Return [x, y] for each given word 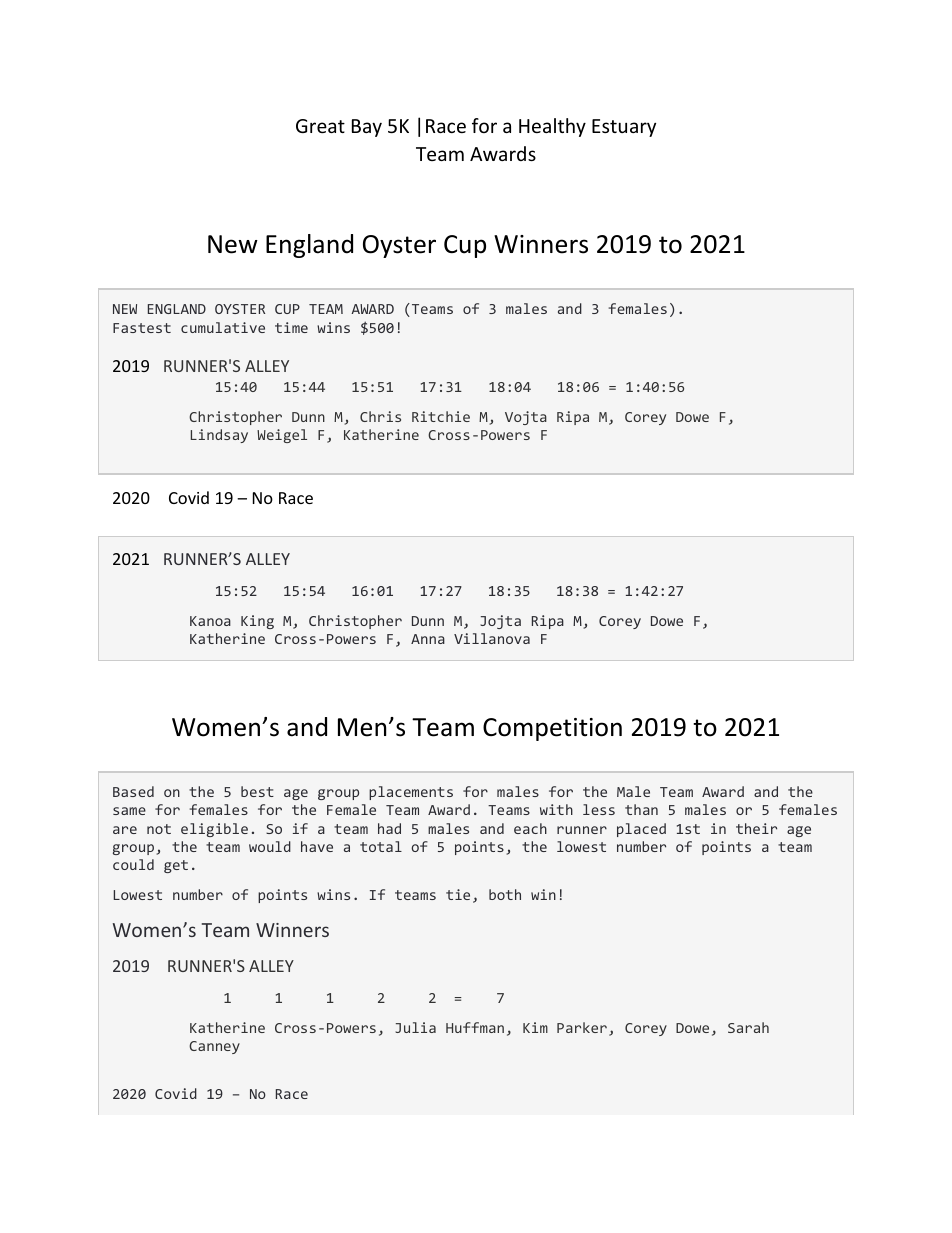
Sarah [748, 1027]
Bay [367, 128]
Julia [415, 1027]
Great [320, 126]
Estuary [624, 128]
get [176, 866]
